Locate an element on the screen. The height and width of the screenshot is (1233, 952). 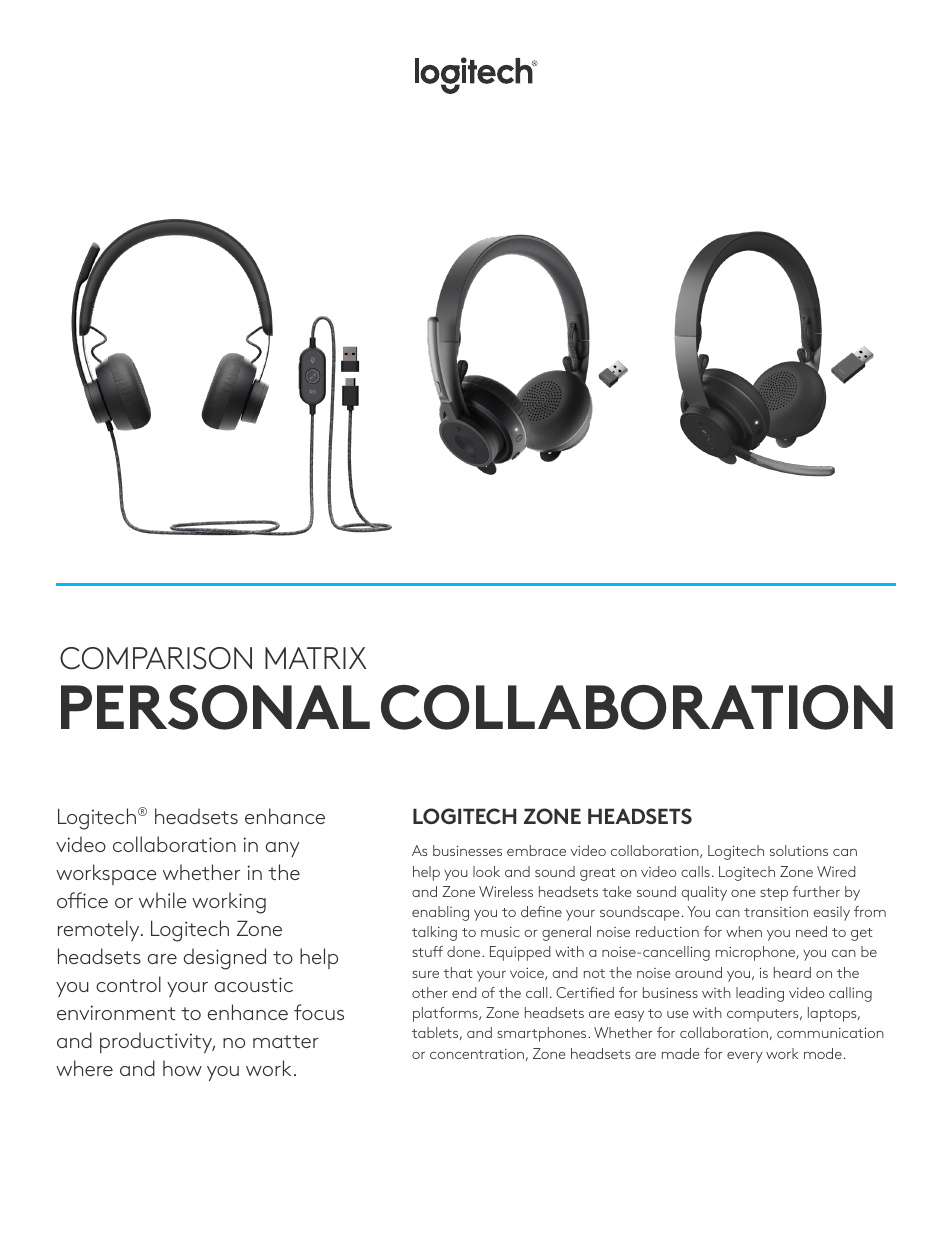
look is located at coordinates (486, 871).
